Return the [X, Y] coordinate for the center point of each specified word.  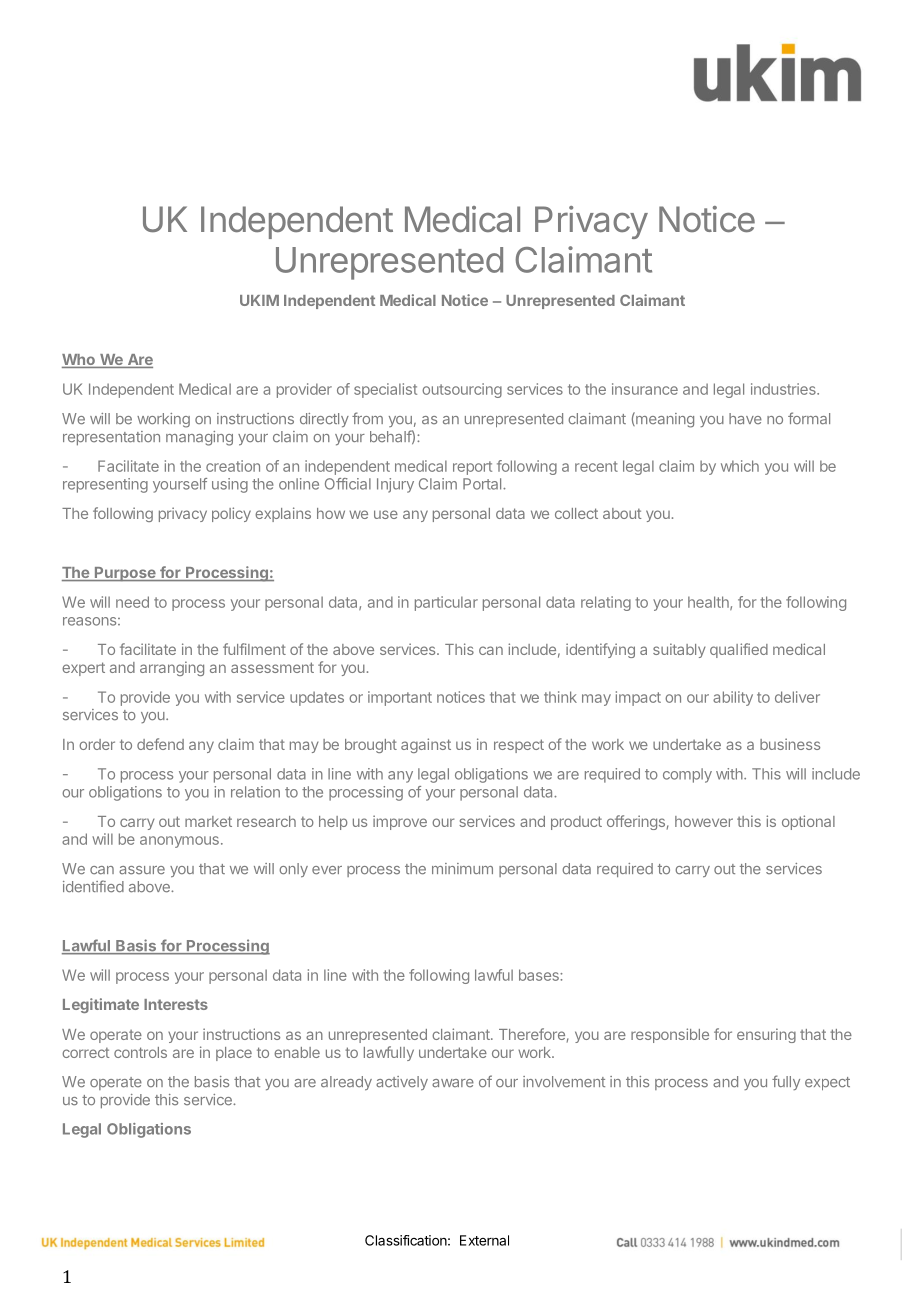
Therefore [532, 1034]
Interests [176, 1004]
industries [784, 389]
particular [446, 603]
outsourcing [462, 390]
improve [400, 822]
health [709, 603]
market [208, 821]
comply [687, 775]
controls [140, 1052]
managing [199, 438]
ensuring [766, 1035]
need [132, 602]
